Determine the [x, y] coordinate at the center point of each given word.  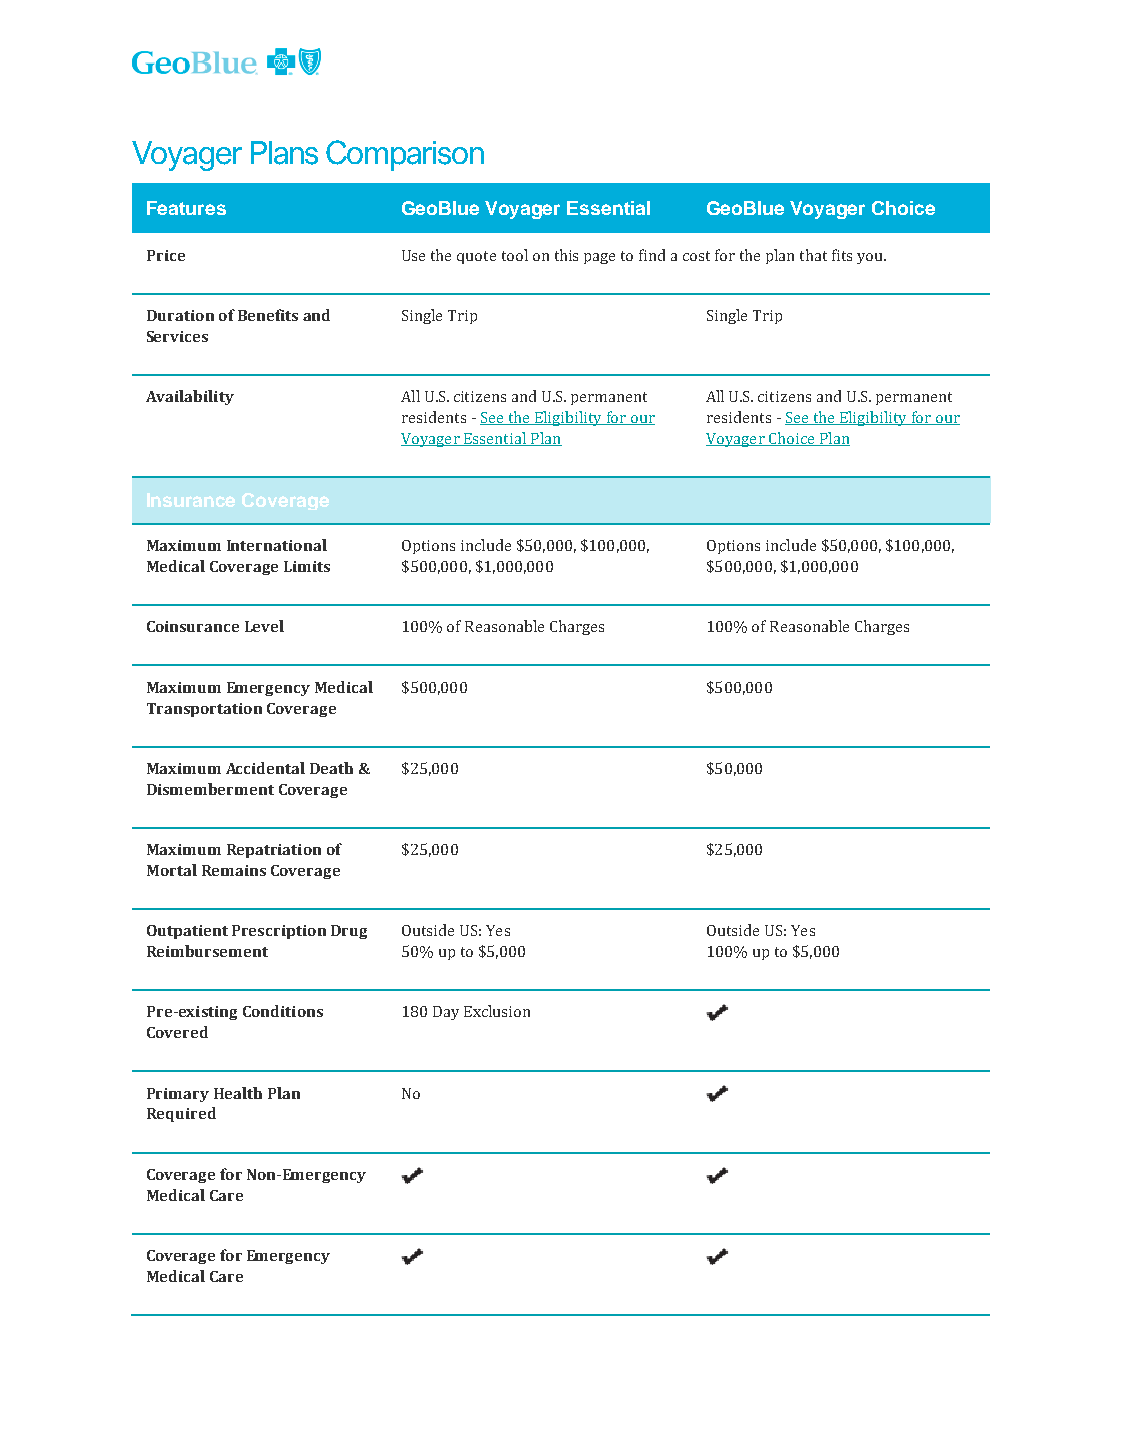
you [871, 258]
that [813, 255]
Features [186, 208]
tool [515, 255]
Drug [349, 932]
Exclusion [497, 1011]
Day [446, 1013]
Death [331, 768]
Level [264, 626]
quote [476, 257]
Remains [234, 870]
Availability [190, 397]
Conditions [283, 1011]
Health [238, 1093]
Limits [307, 566]
